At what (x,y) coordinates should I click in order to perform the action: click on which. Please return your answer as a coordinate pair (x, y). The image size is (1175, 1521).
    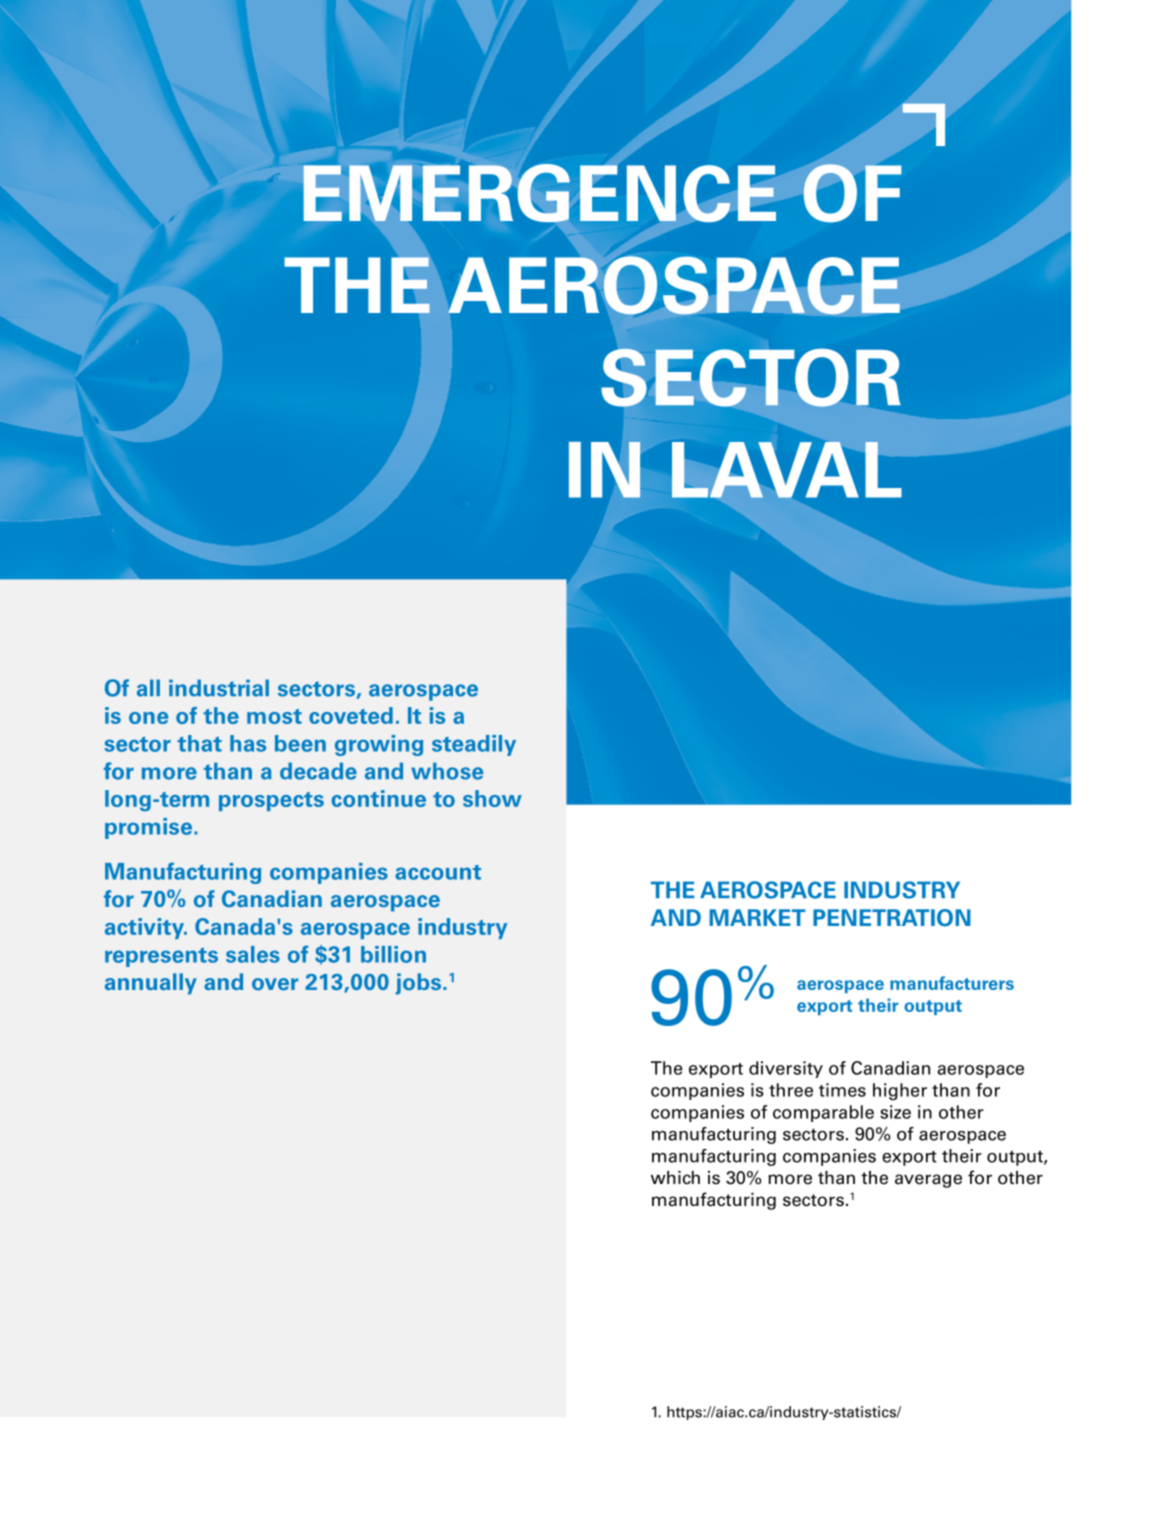
    Looking at the image, I should click on (675, 1177).
